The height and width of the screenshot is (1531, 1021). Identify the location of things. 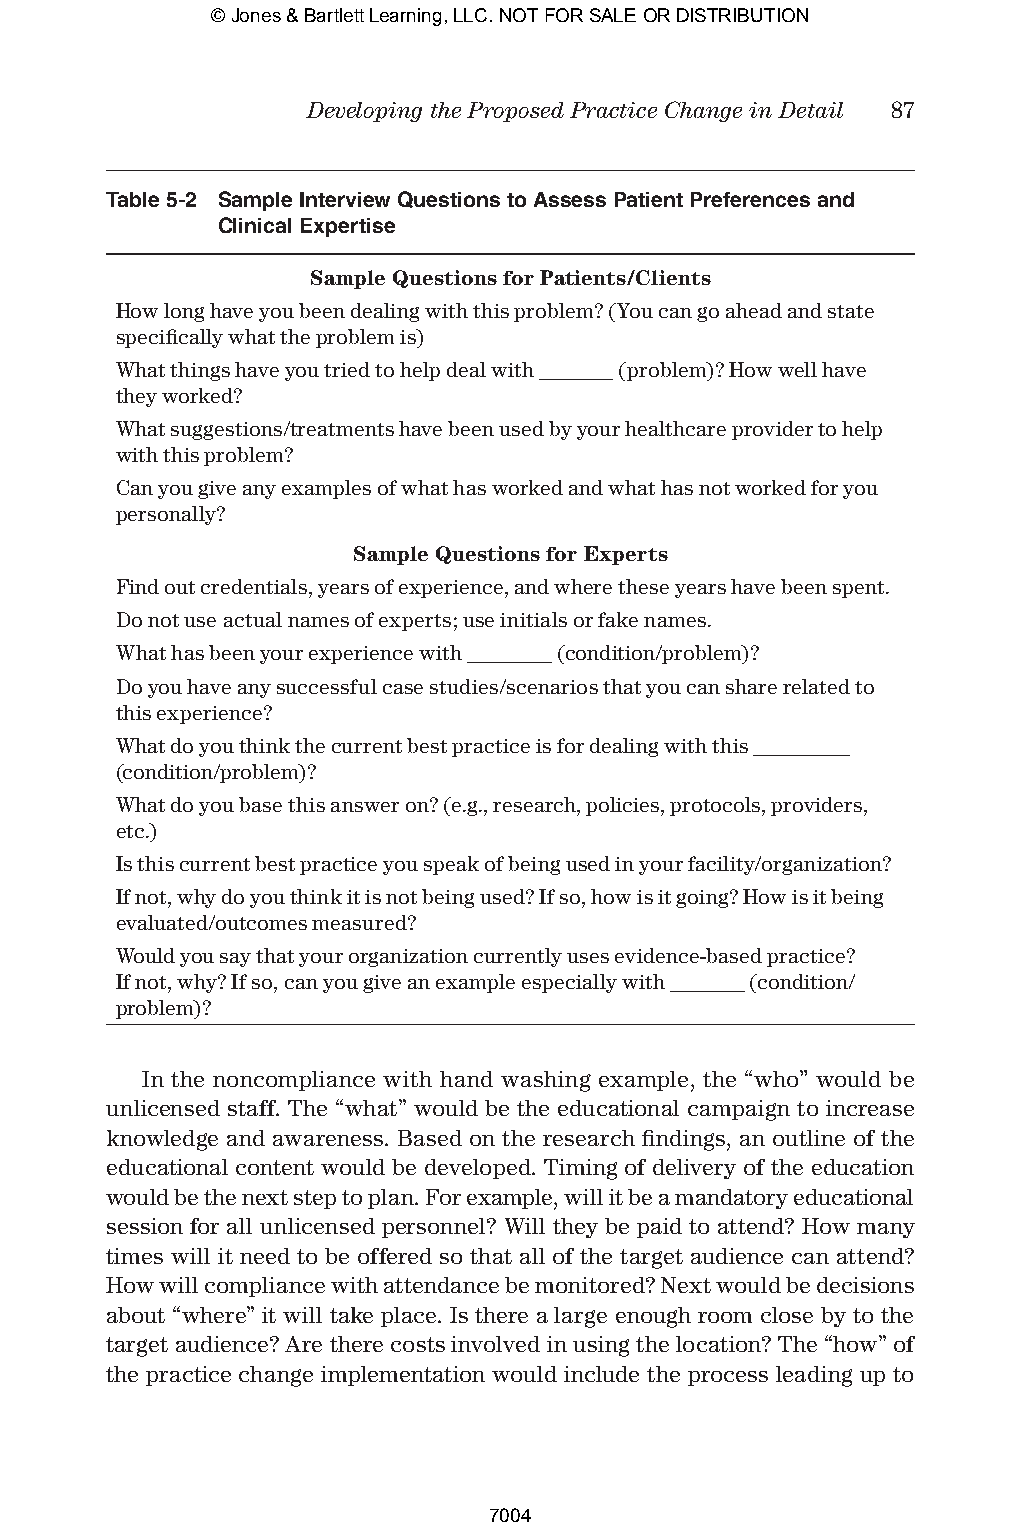
(200, 371).
